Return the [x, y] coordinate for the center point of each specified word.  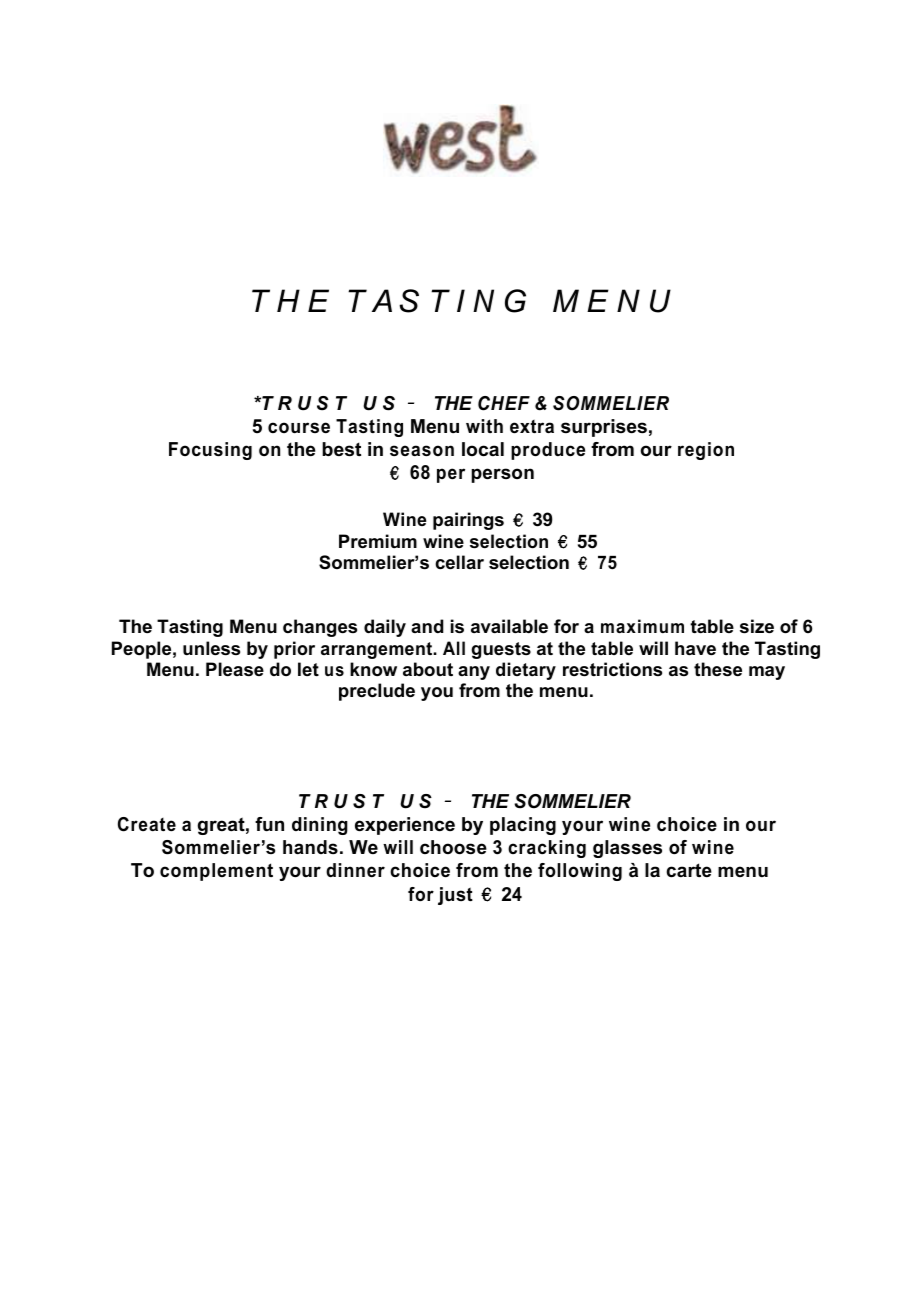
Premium [378, 541]
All [454, 648]
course [299, 427]
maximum [642, 626]
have [695, 648]
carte [689, 870]
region [706, 451]
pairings [468, 521]
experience [405, 826]
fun [269, 824]
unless [211, 648]
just [455, 896]
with [484, 426]
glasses [627, 849]
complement [216, 872]
